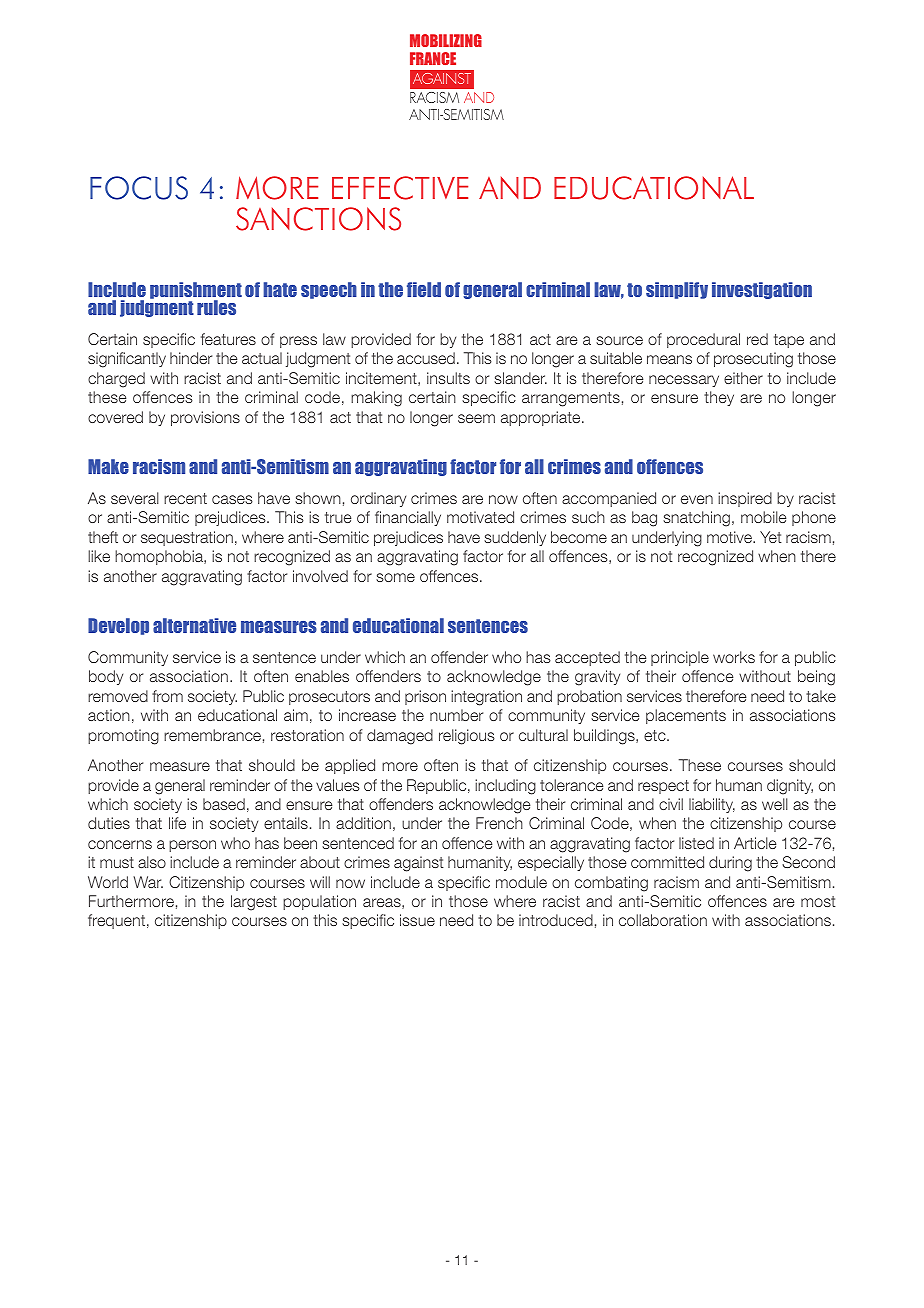 The height and width of the document is (1308, 924). What do you see at coordinates (417, 920) in the document?
I see `issue` at bounding box center [417, 920].
